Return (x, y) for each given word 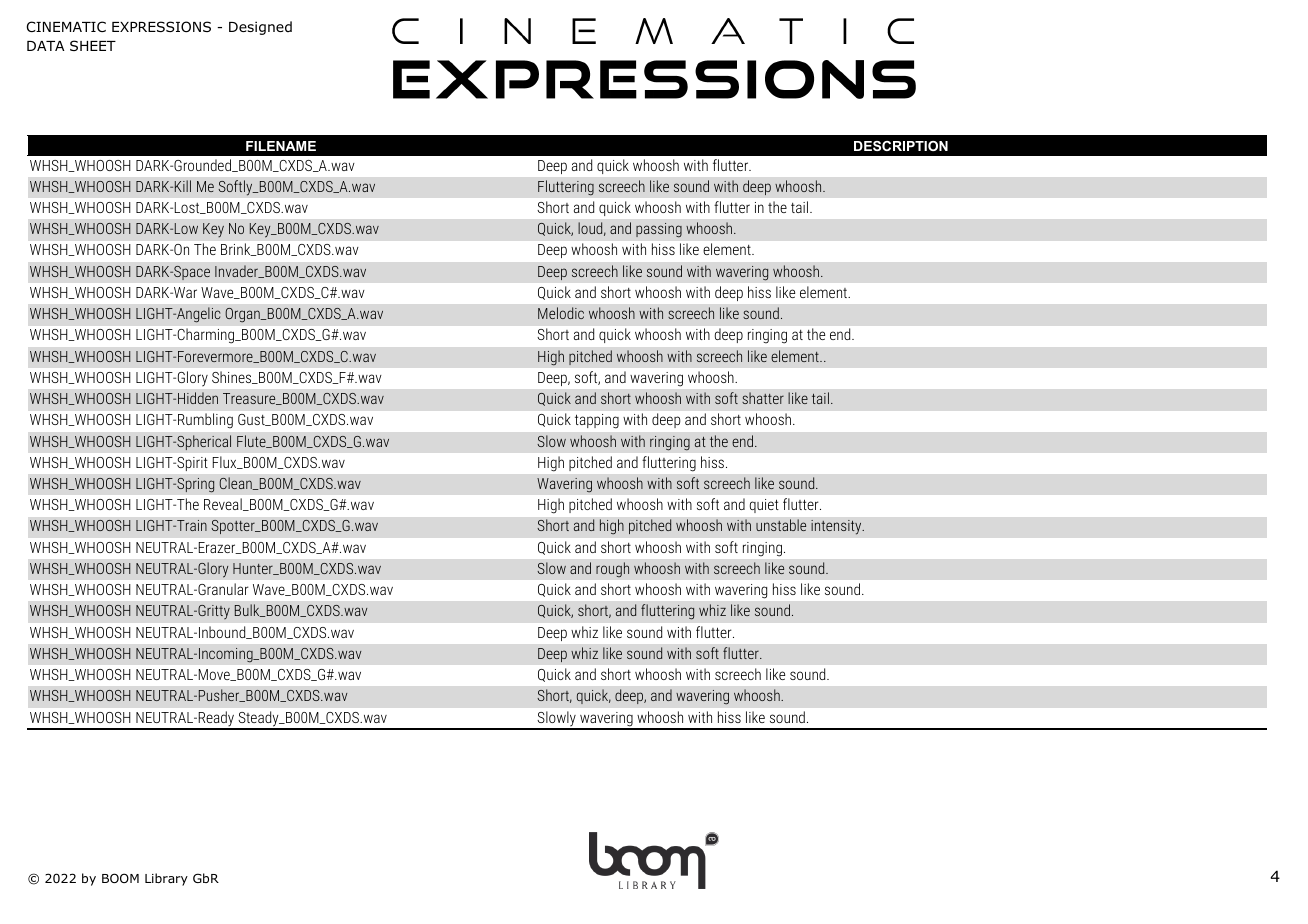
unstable (781, 525)
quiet (764, 506)
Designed (260, 28)
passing (659, 230)
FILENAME (281, 146)
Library (166, 879)
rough (613, 570)
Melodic (561, 313)
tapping (597, 421)
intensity (837, 527)
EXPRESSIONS (161, 27)
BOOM (120, 878)
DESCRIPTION (901, 146)
